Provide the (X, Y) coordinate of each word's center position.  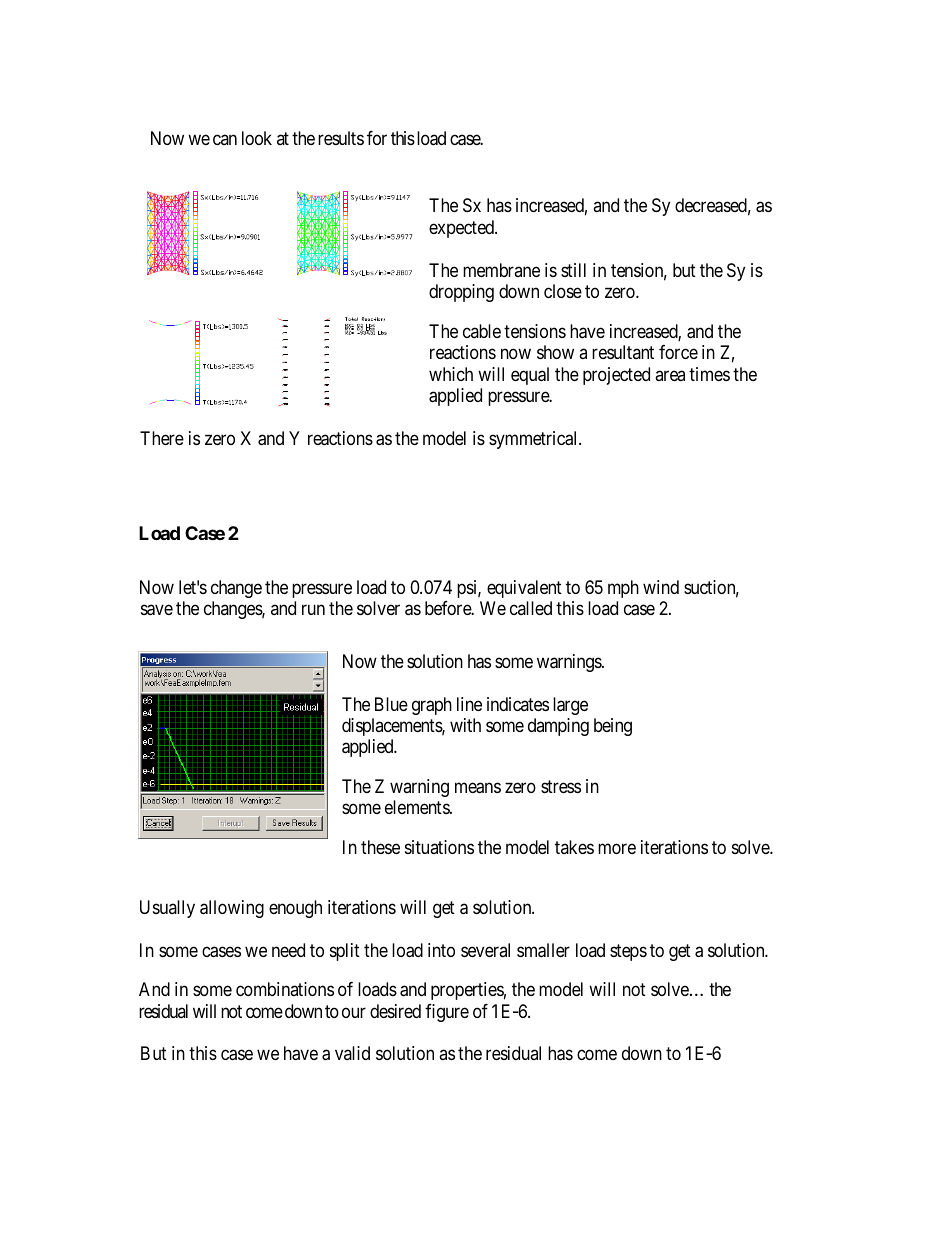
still (573, 270)
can (225, 140)
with (465, 725)
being (613, 727)
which (451, 374)
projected (616, 376)
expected (463, 229)
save (157, 610)
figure (447, 1013)
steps (628, 952)
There (162, 438)
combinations (285, 989)
